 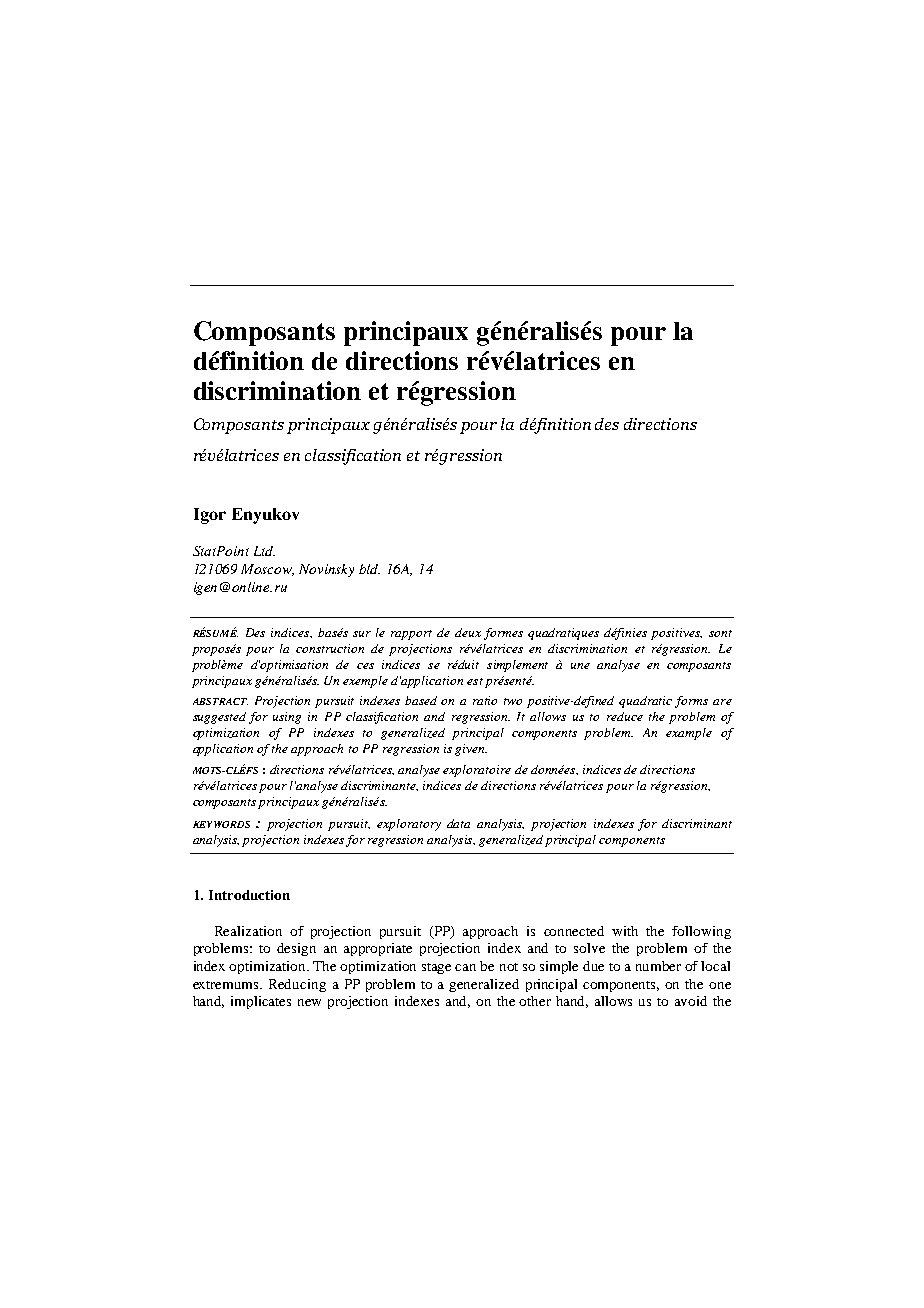 I want to click on sont, so click(x=720, y=633).
